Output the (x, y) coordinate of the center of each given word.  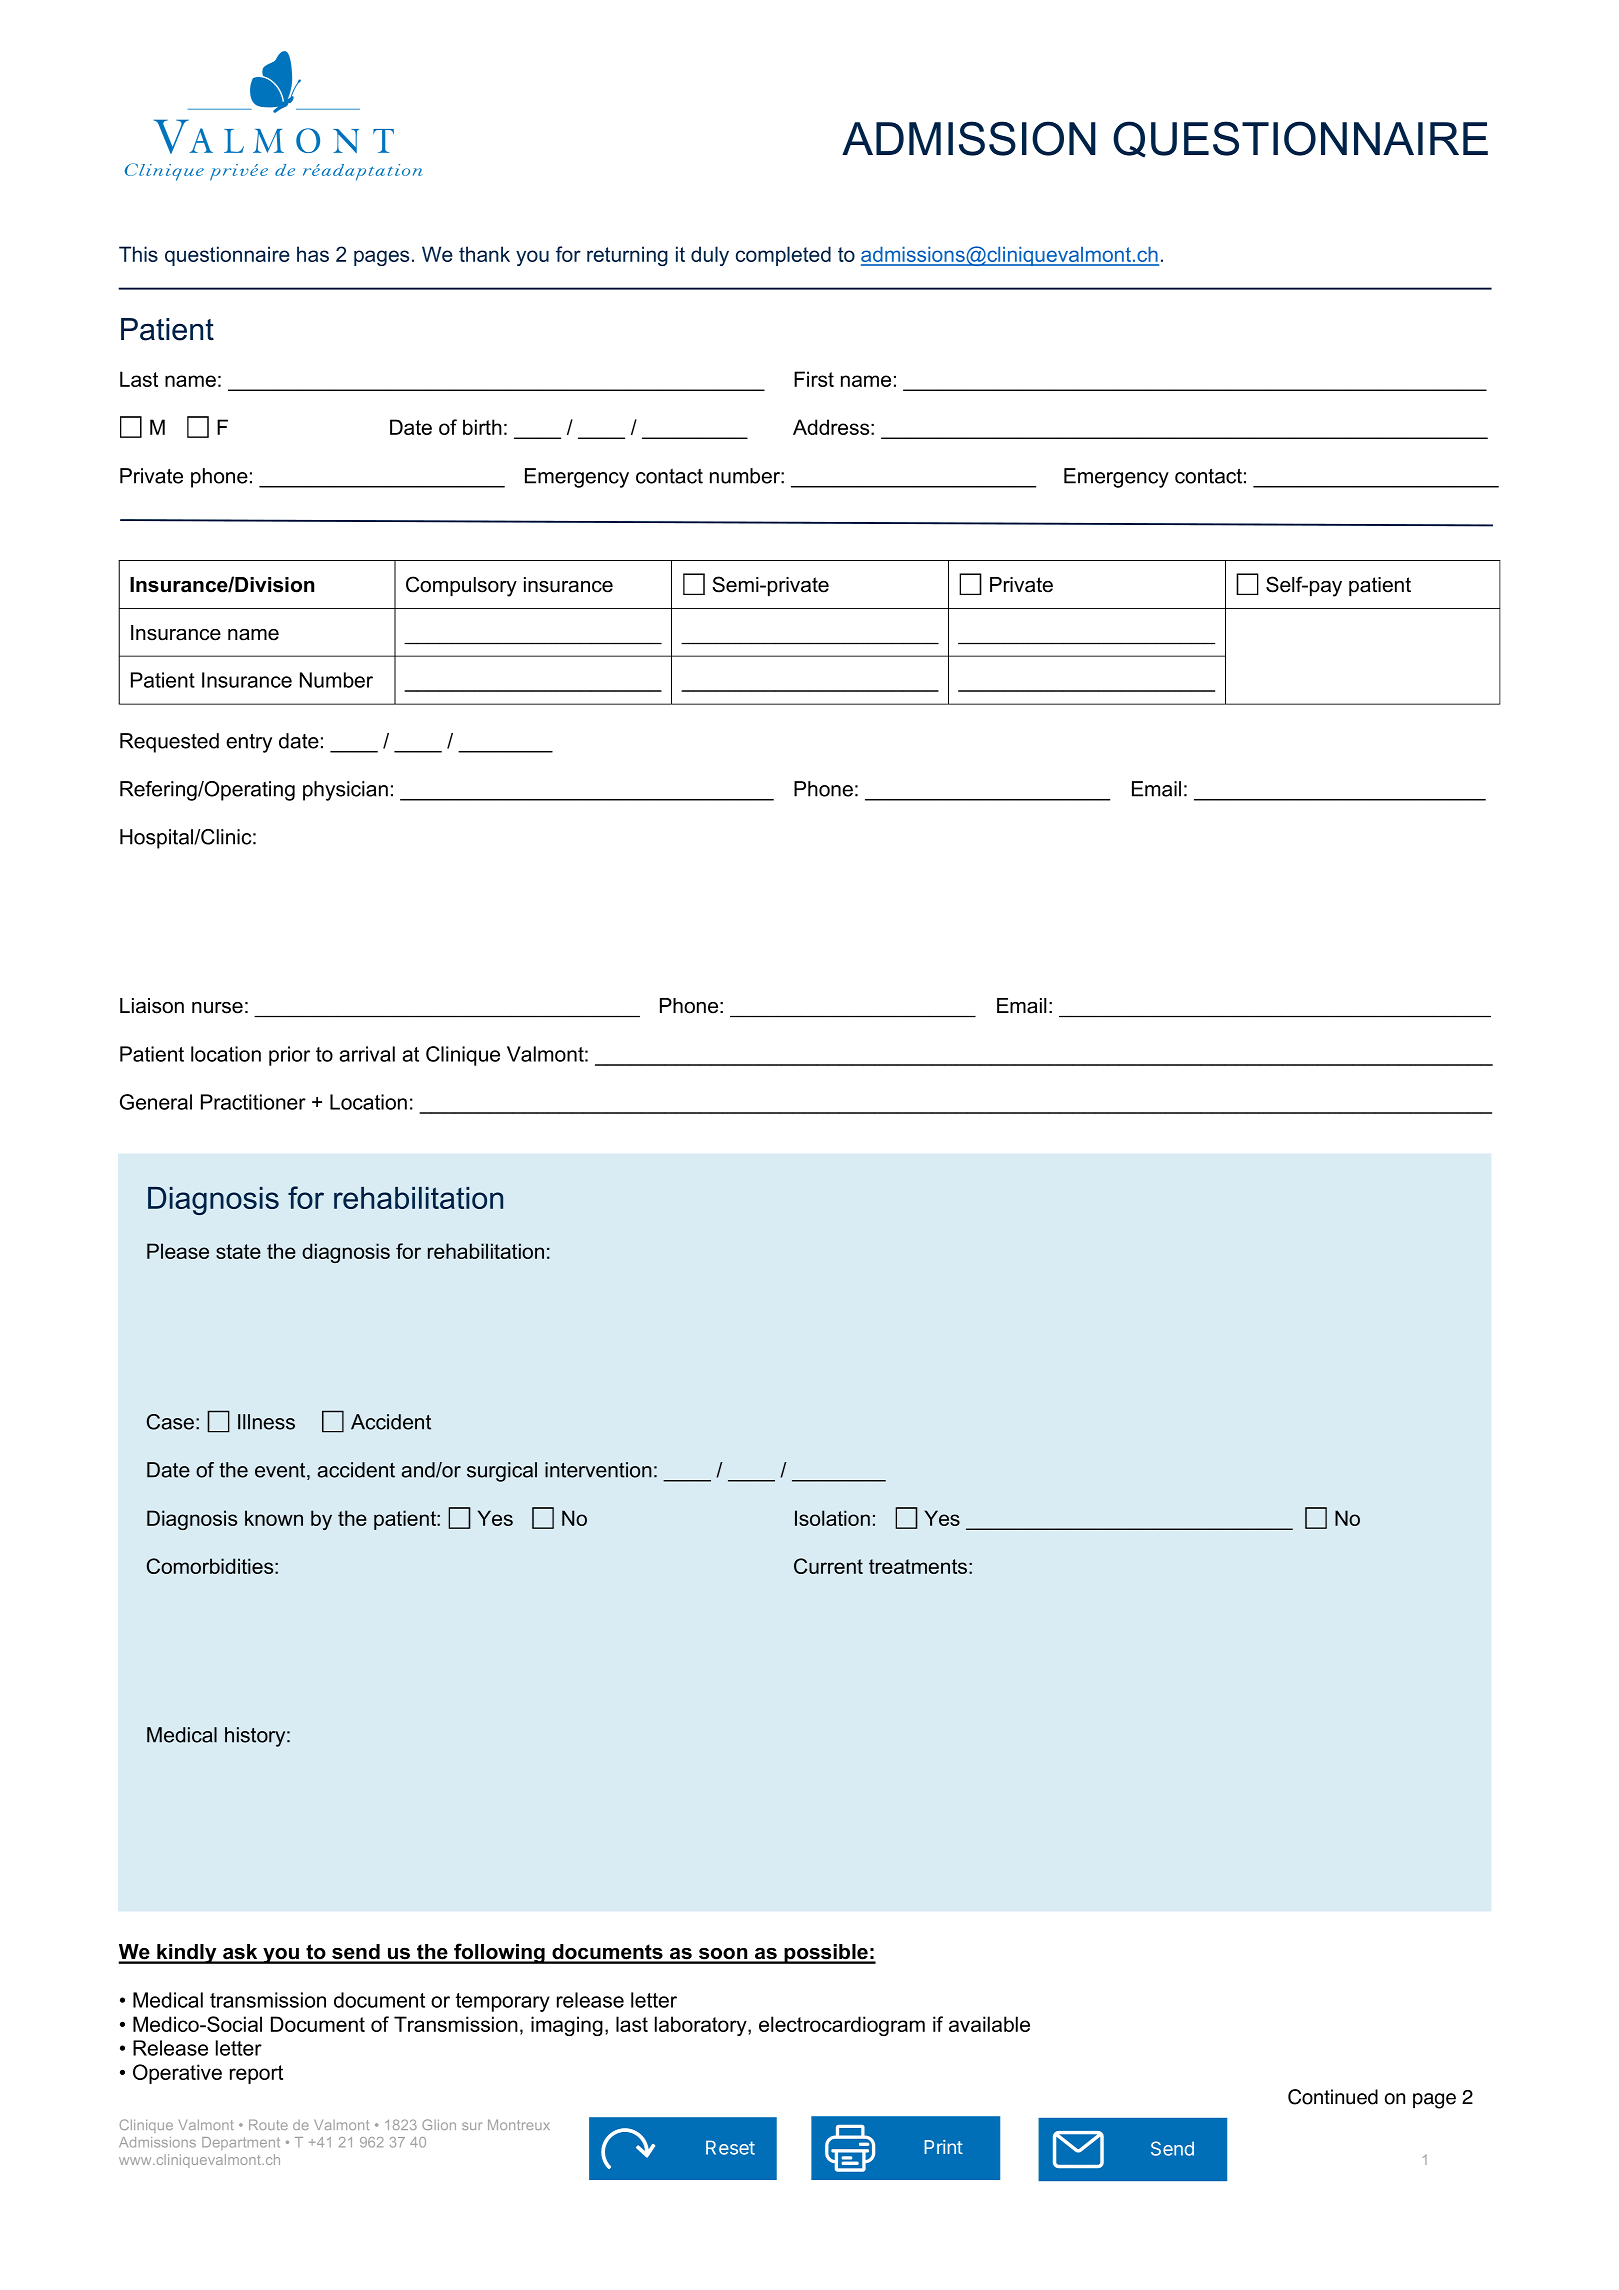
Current (828, 1566)
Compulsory (461, 586)
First (814, 379)
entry (249, 743)
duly (710, 256)
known (274, 1518)
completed (783, 256)
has (313, 254)
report (256, 2074)
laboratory (702, 2026)
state (238, 1251)
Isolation (832, 1518)
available (989, 2024)
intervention (598, 1470)
